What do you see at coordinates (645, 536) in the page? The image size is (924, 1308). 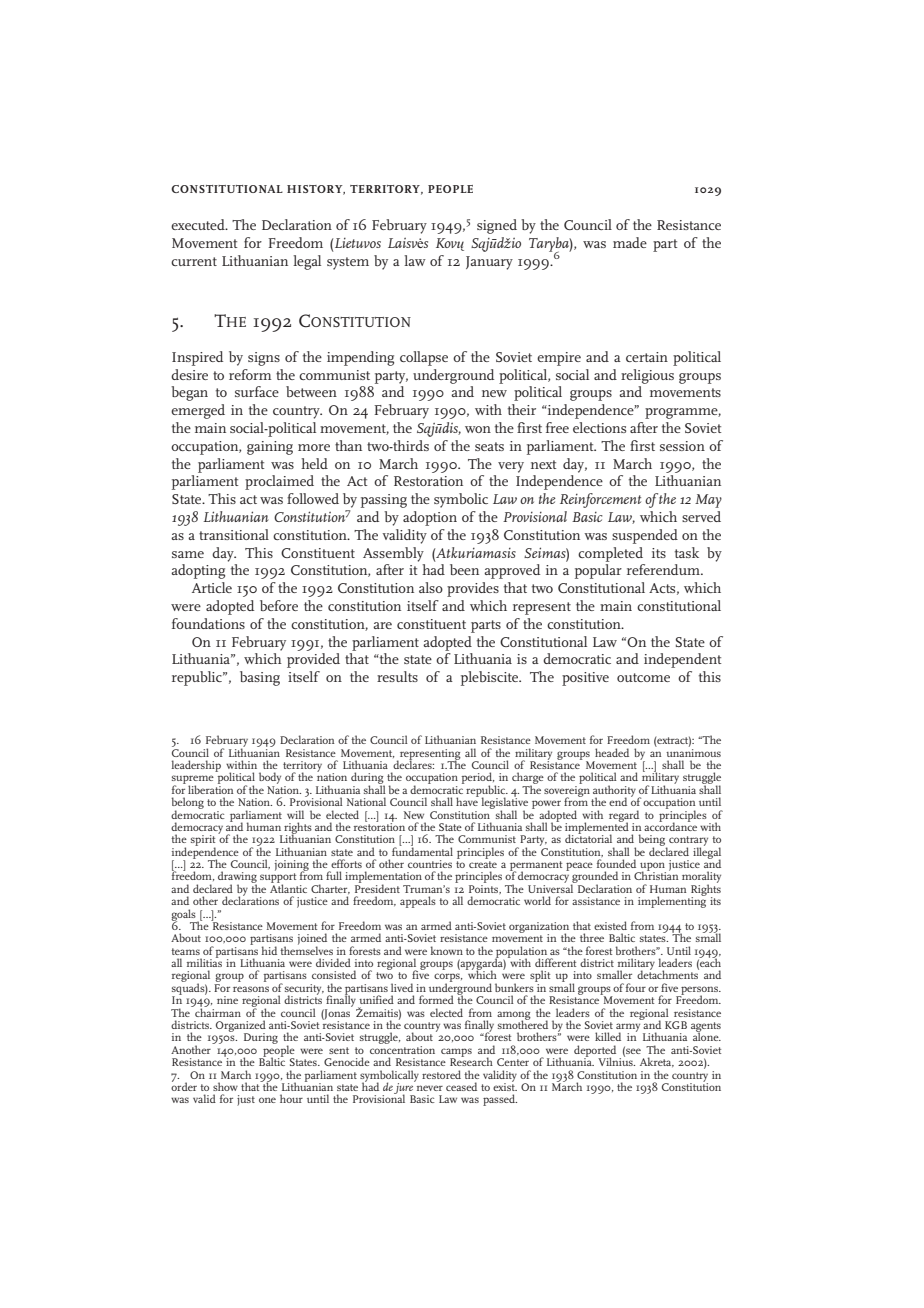 I see `suspended` at bounding box center [645, 536].
